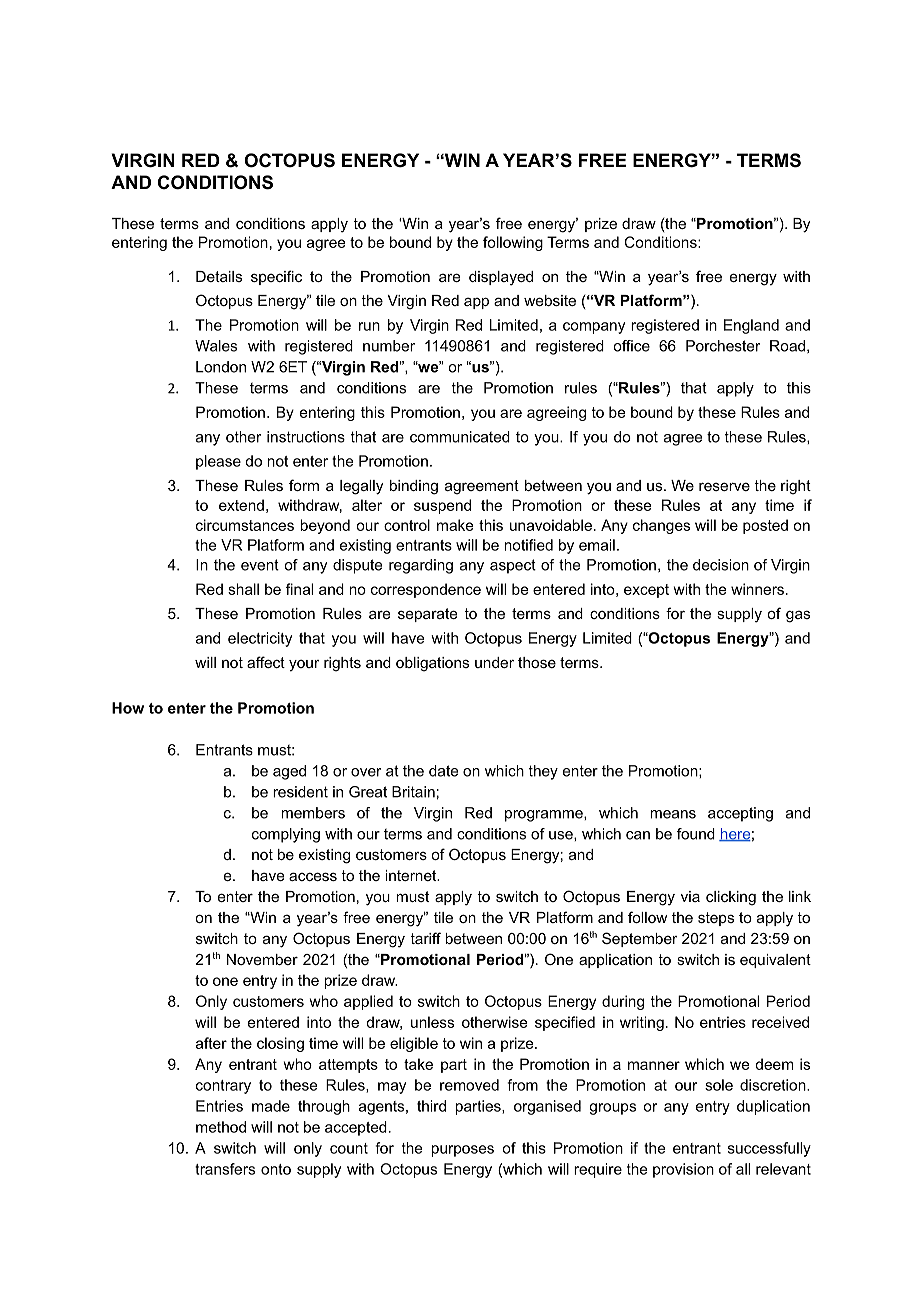 Image resolution: width=924 pixels, height=1307 pixels. Describe the element at coordinates (751, 326) in the screenshot. I see `England` at that location.
